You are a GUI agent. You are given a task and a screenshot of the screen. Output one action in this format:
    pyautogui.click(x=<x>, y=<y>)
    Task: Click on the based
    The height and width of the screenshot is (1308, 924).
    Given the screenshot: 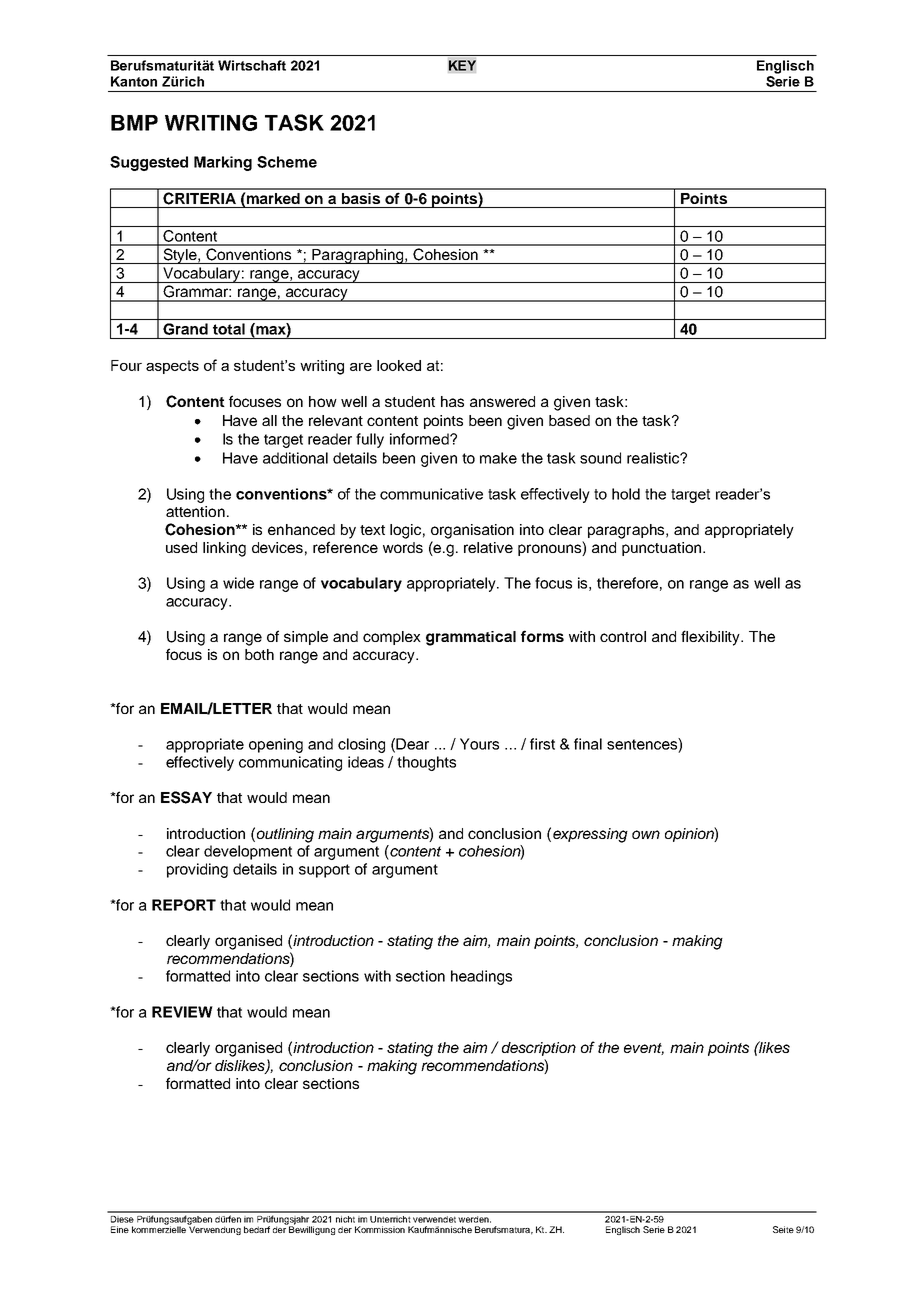 What is the action you would take?
    pyautogui.click(x=569, y=420)
